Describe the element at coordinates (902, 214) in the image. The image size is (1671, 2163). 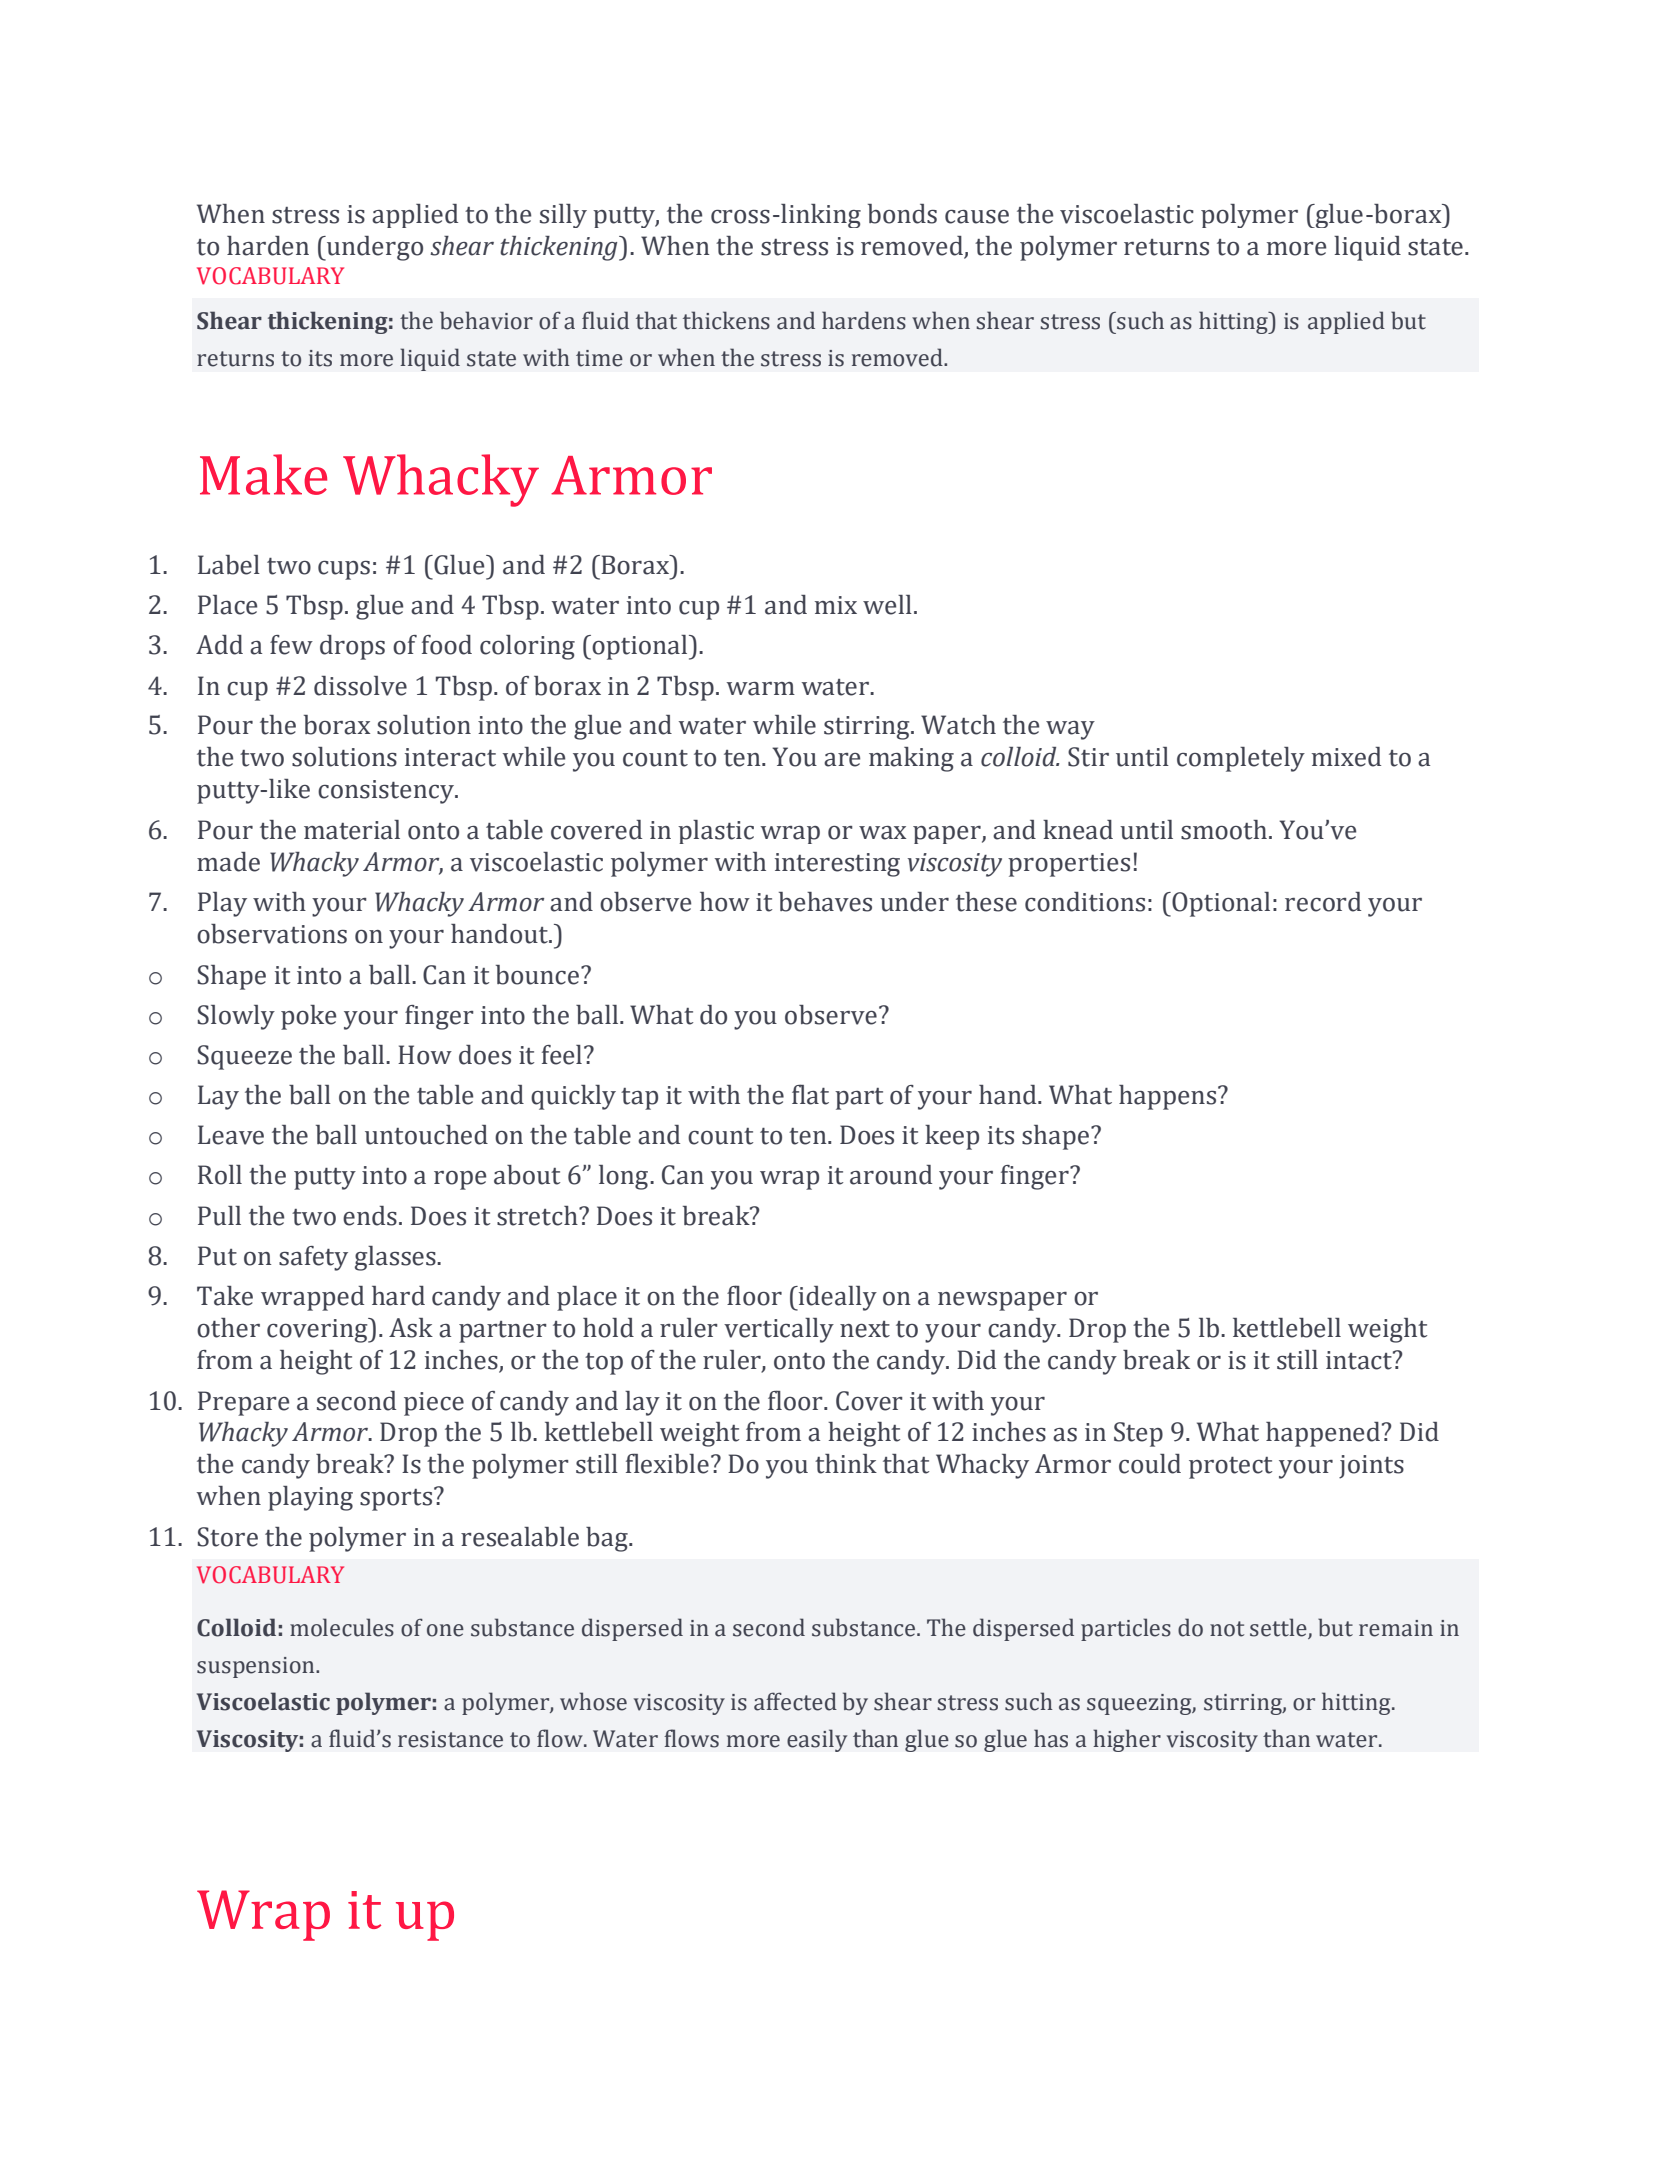
I see `bonds` at that location.
